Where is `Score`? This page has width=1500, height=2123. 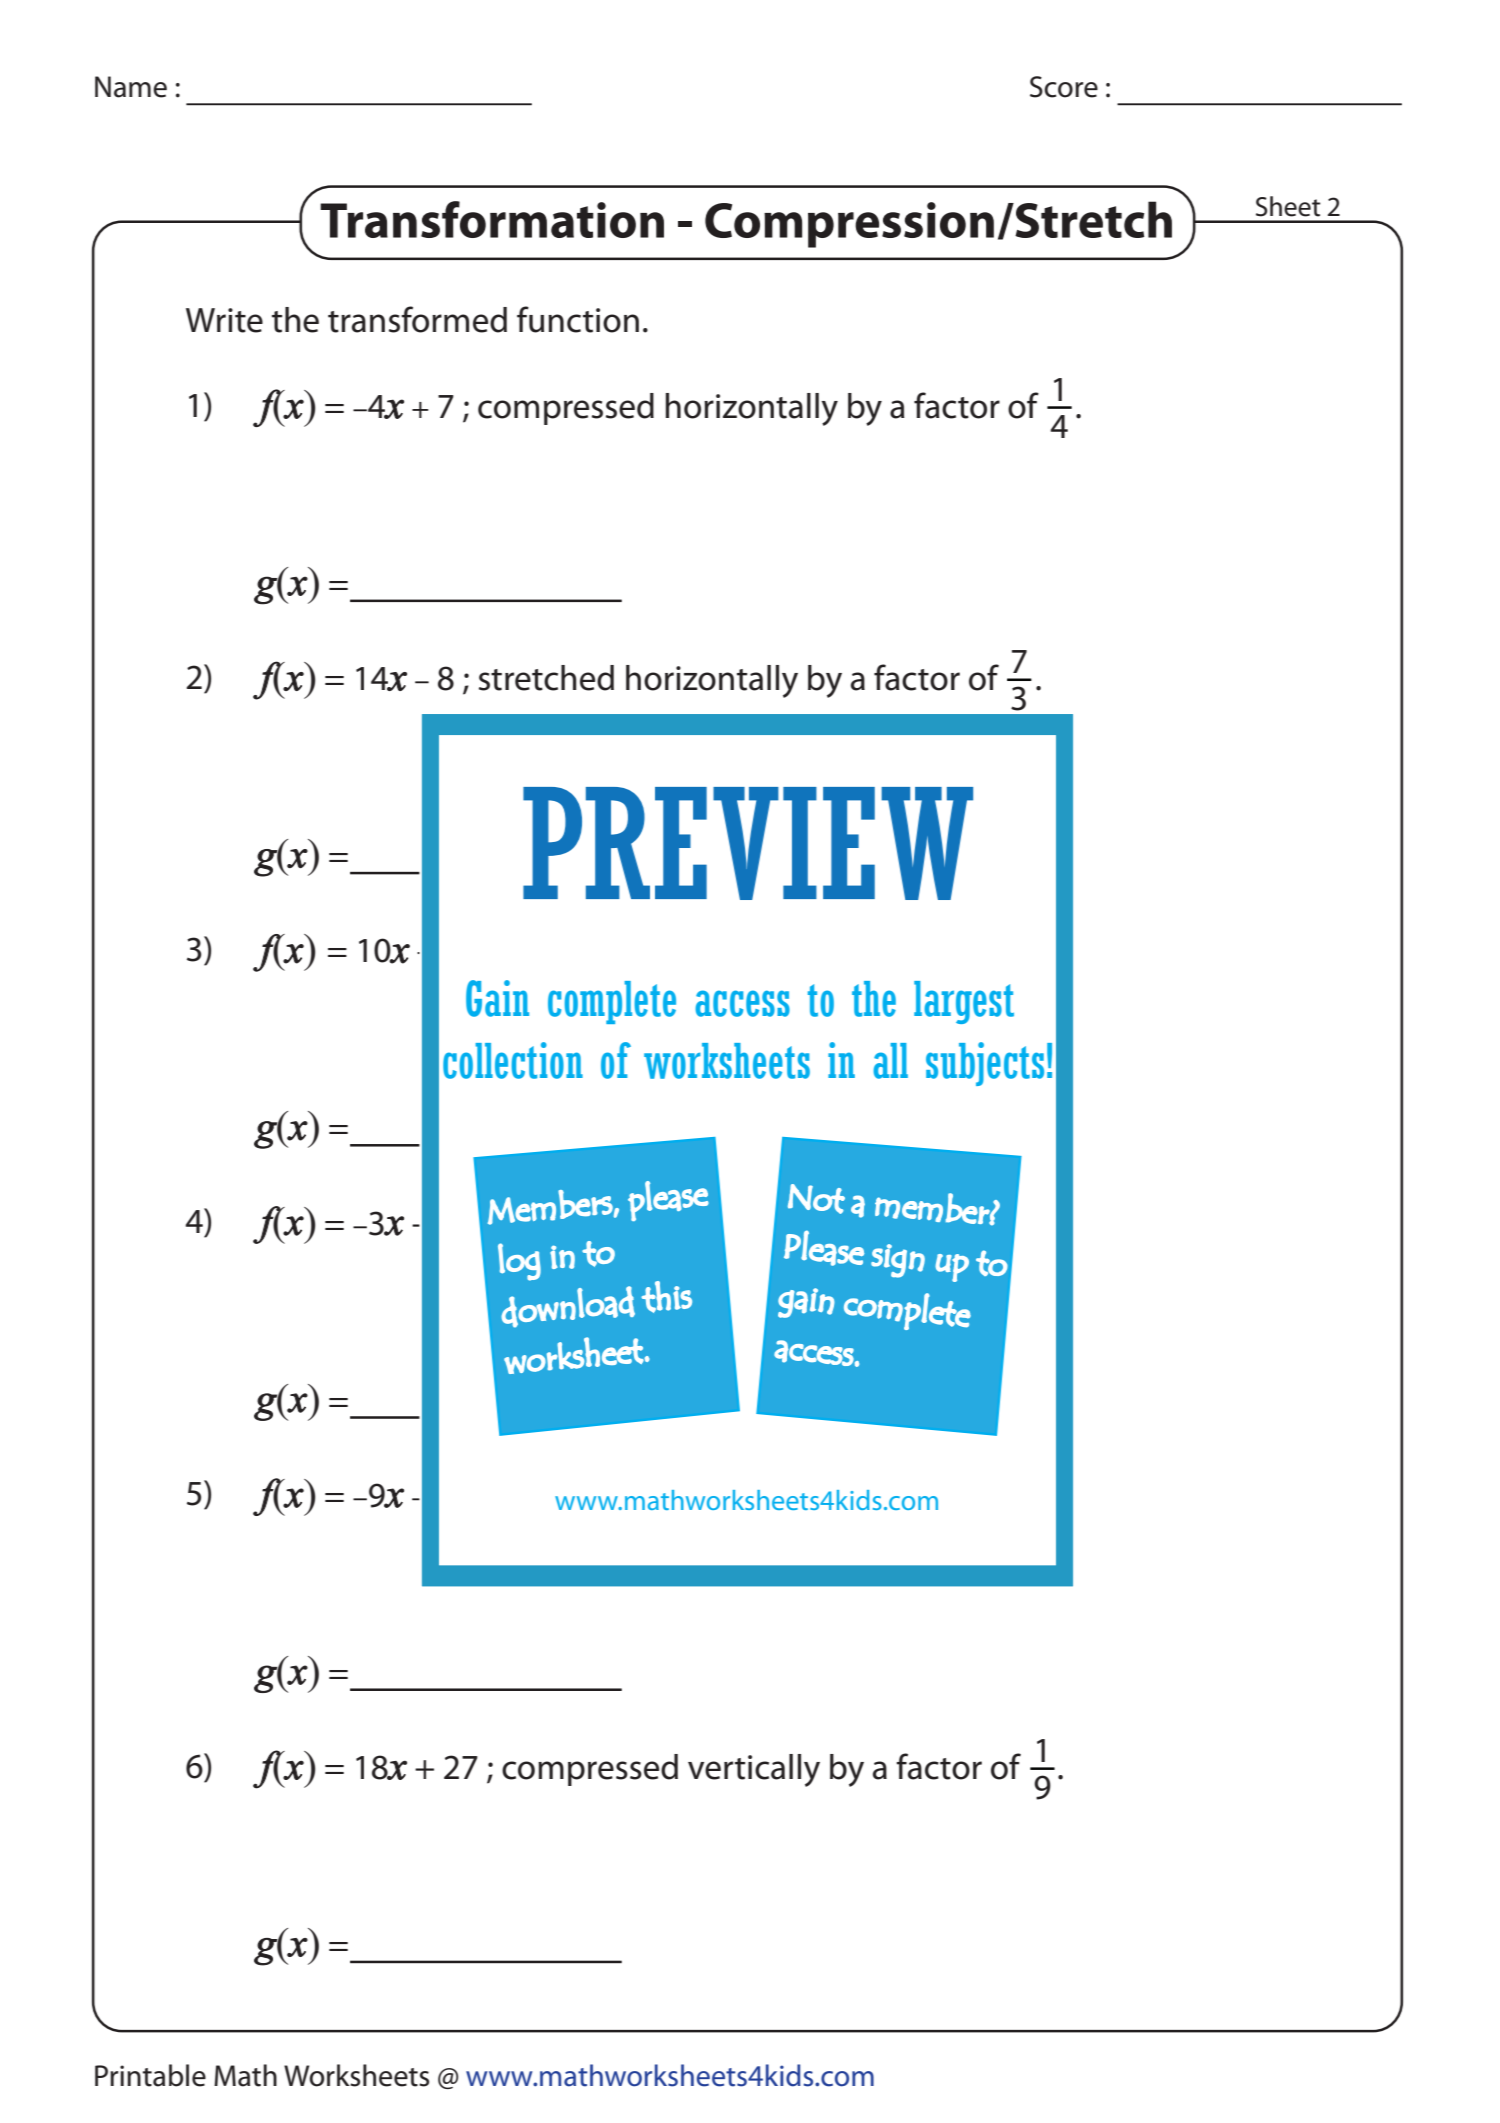 Score is located at coordinates (1064, 87).
